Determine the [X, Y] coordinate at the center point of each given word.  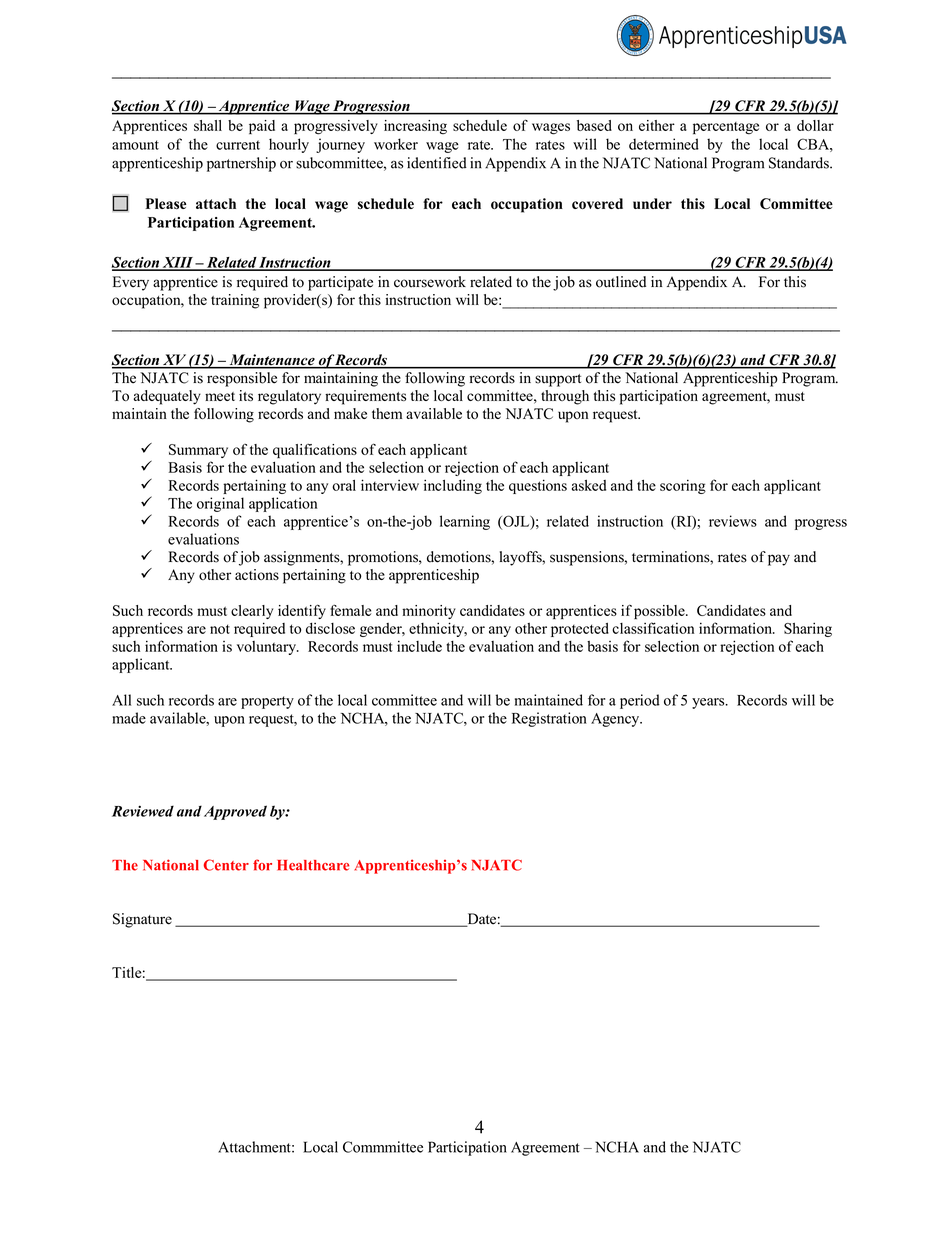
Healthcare [313, 865]
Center [226, 865]
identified [437, 163]
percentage [726, 128]
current [238, 145]
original [220, 504]
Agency [616, 720]
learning [465, 522]
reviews [733, 521]
